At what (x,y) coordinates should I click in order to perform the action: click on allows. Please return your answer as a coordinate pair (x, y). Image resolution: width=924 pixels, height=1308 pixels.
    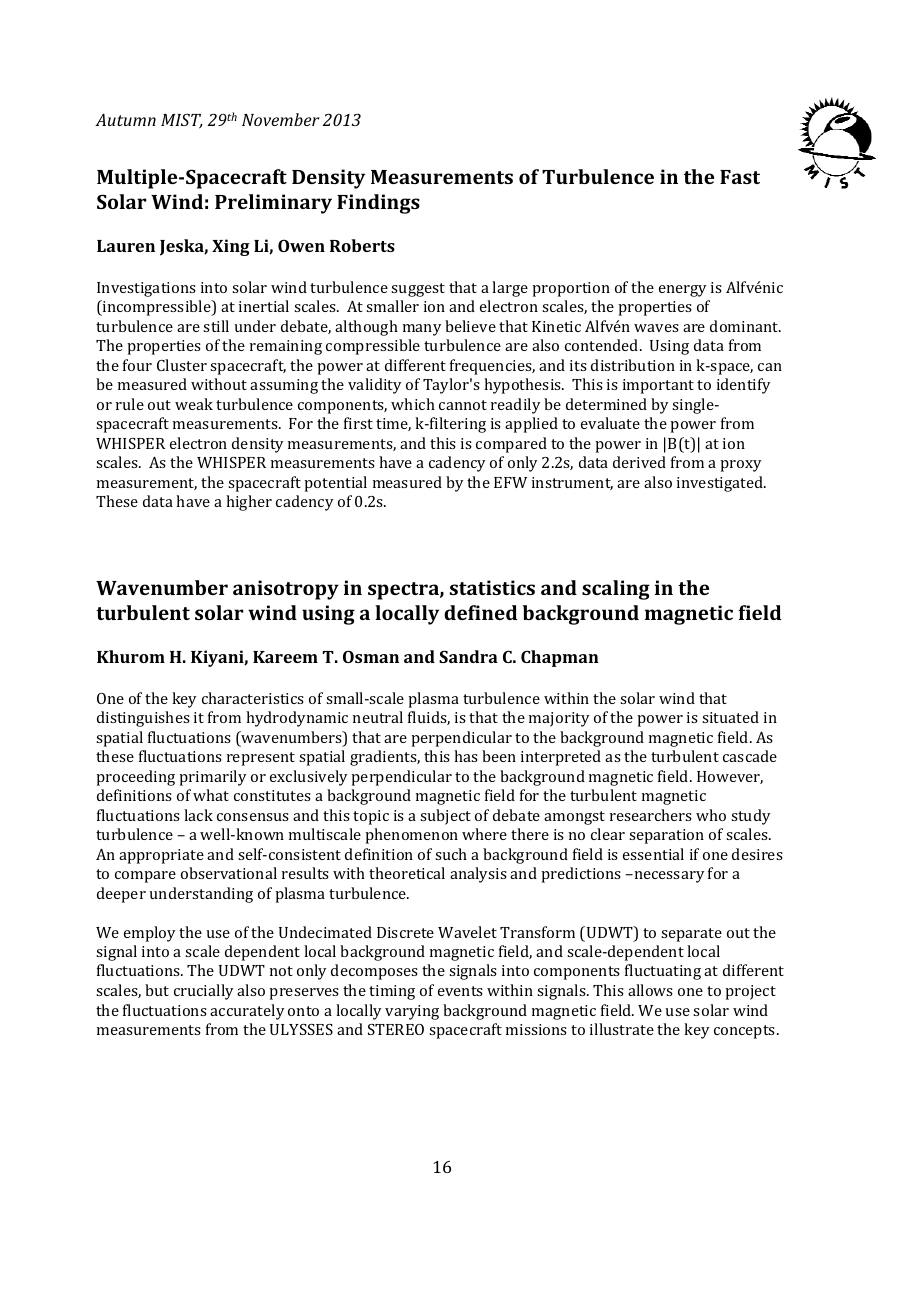
    Looking at the image, I should click on (650, 990).
